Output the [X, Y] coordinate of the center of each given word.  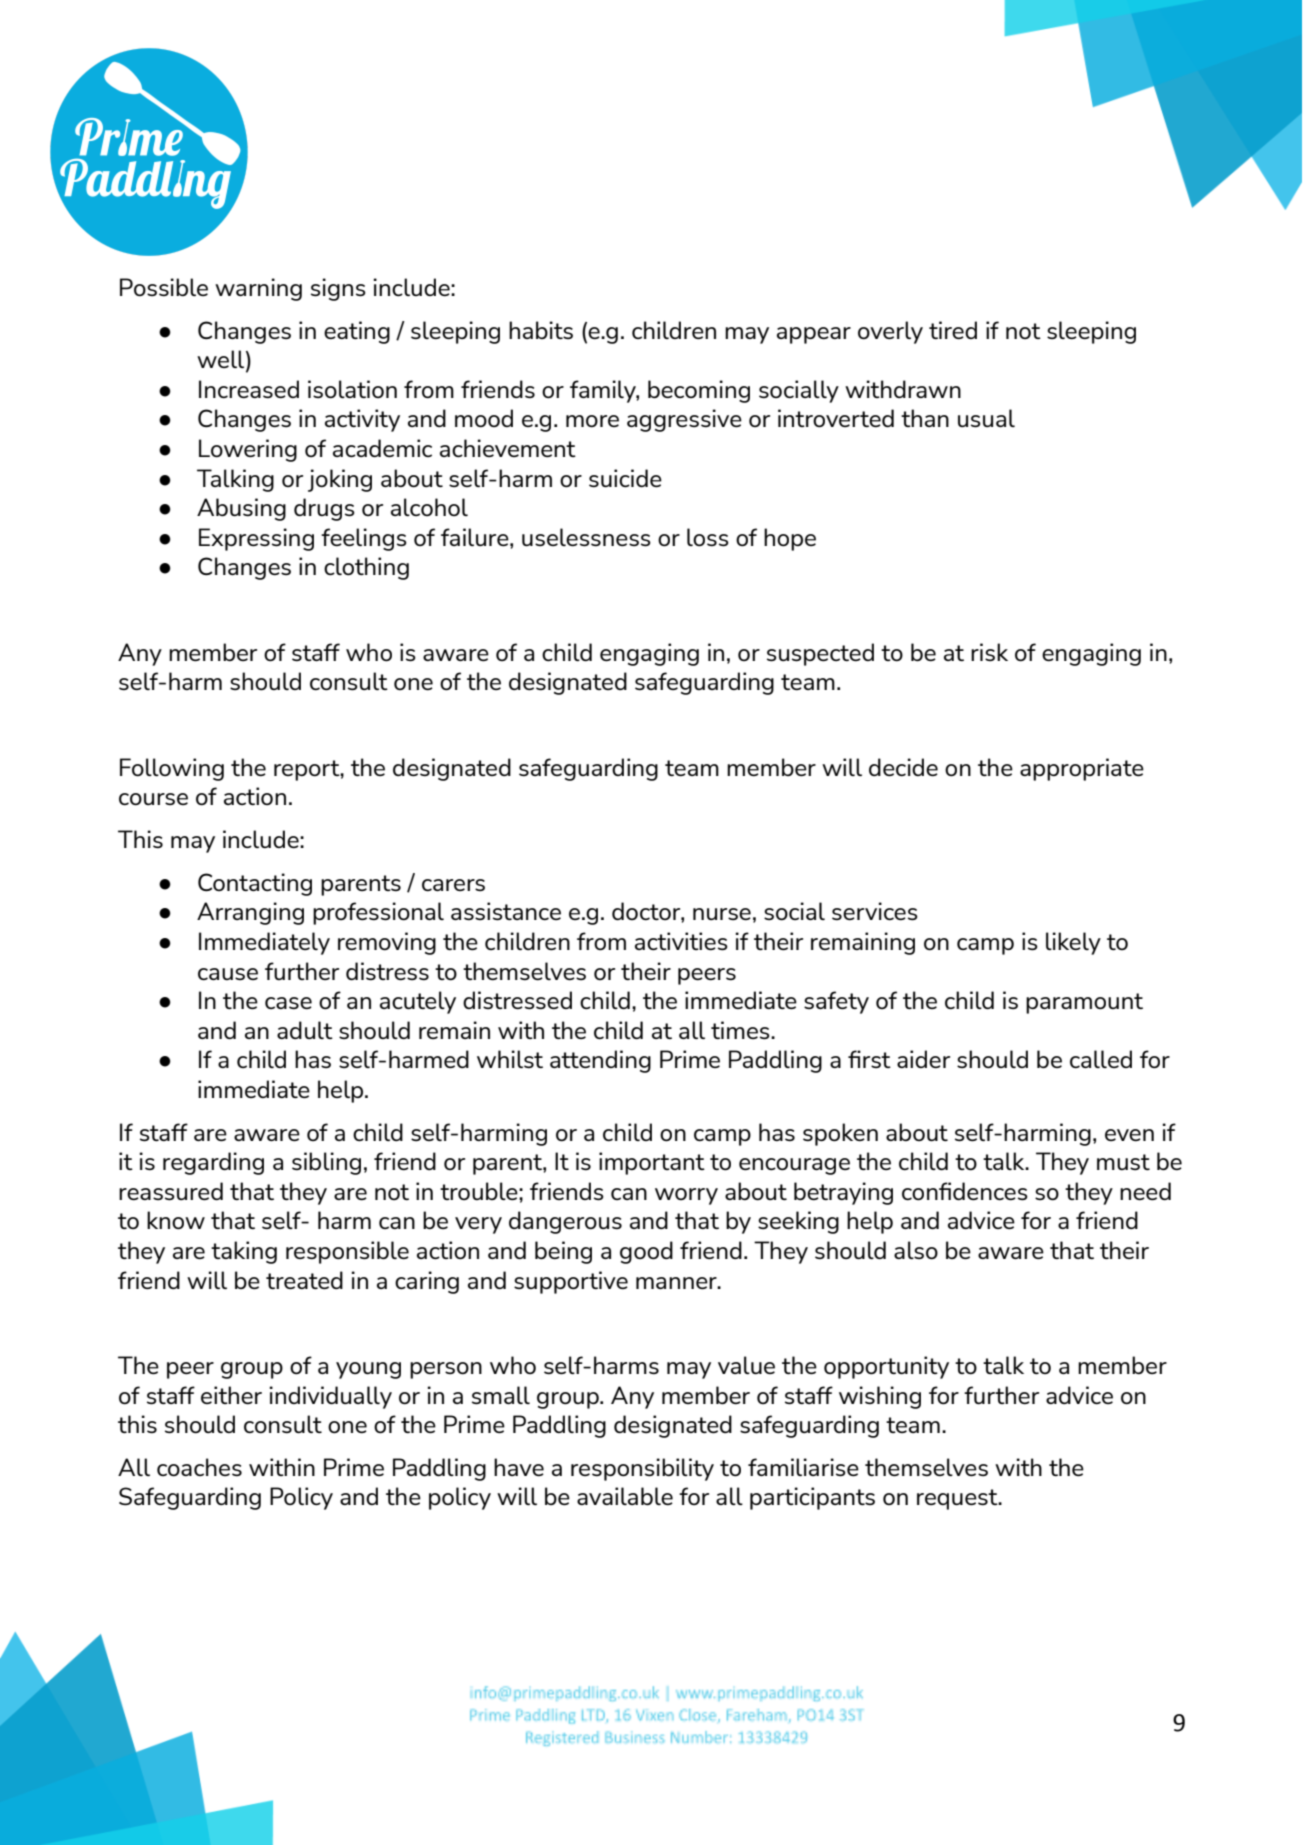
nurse [722, 914]
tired [953, 330]
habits [541, 330]
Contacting [255, 884]
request [958, 1499]
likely [1073, 943]
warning [258, 289]
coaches [199, 1467]
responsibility [642, 1469]
